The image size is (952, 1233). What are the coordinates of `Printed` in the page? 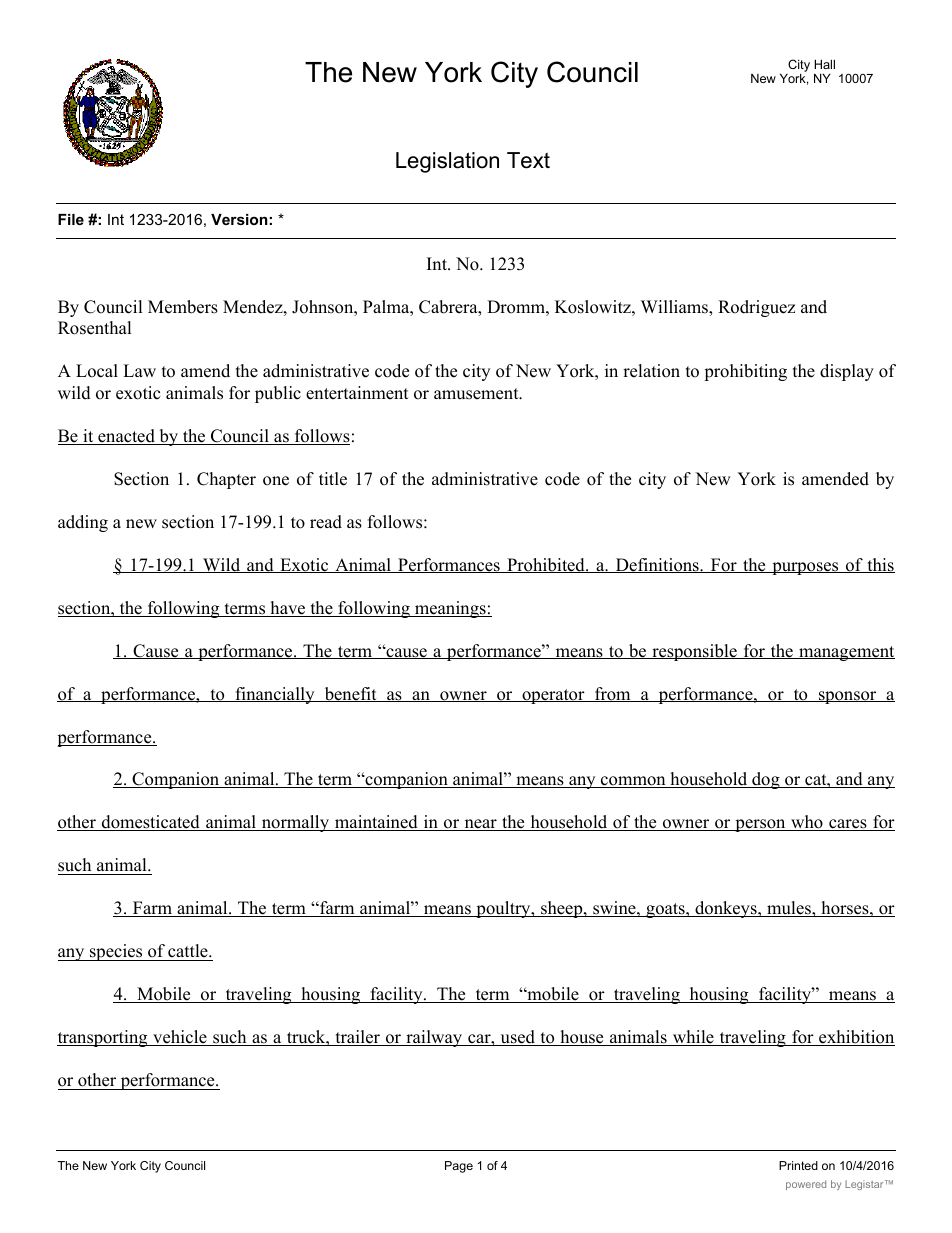 It's located at (798, 1165).
